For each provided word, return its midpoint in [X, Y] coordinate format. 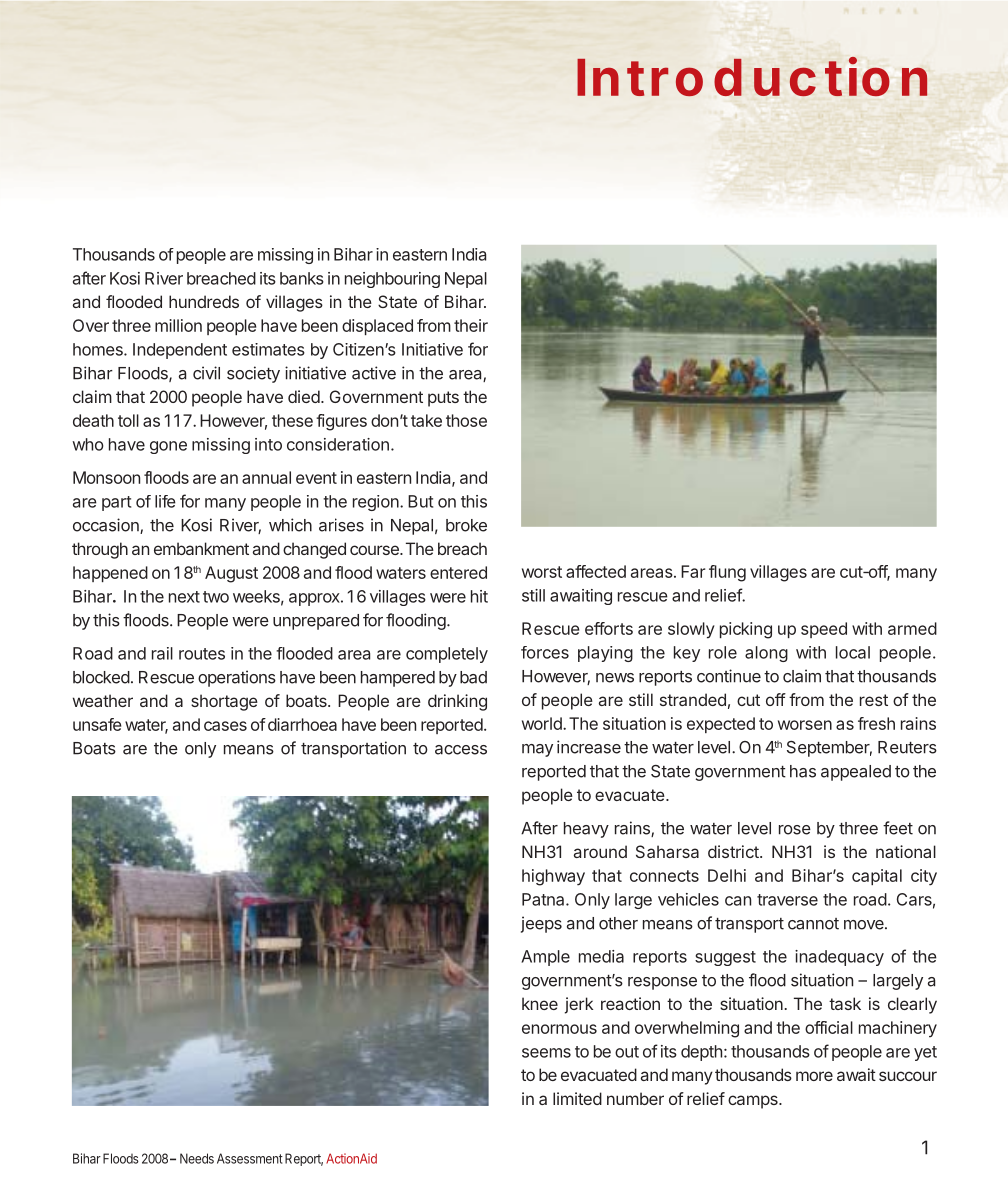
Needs [197, 1158]
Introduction [752, 76]
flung [727, 573]
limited [577, 1098]
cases [225, 726]
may [537, 750]
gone [168, 447]
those [466, 420]
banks [302, 278]
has [803, 771]
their [471, 325]
